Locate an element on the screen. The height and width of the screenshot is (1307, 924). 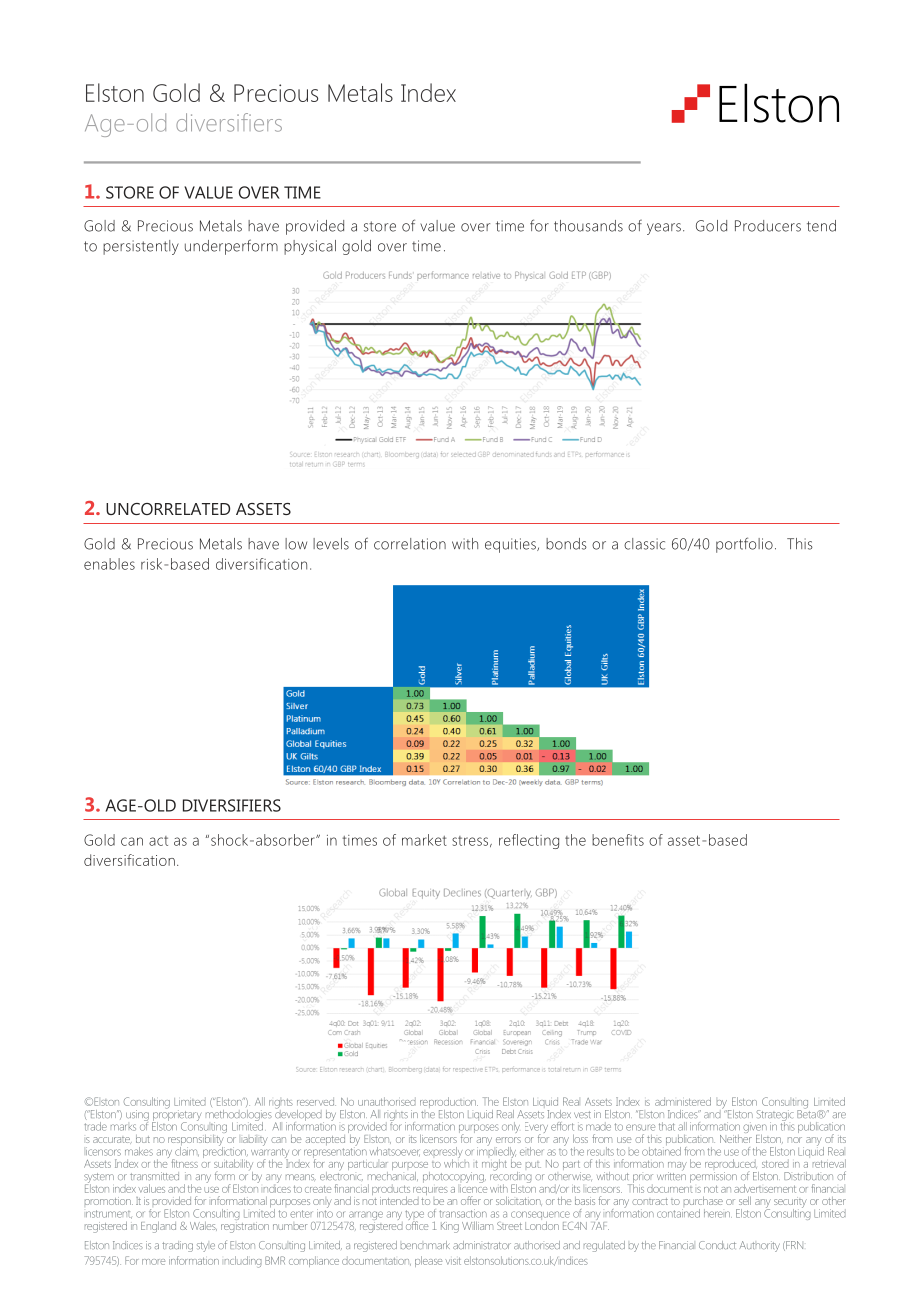
benefits is located at coordinates (618, 840).
